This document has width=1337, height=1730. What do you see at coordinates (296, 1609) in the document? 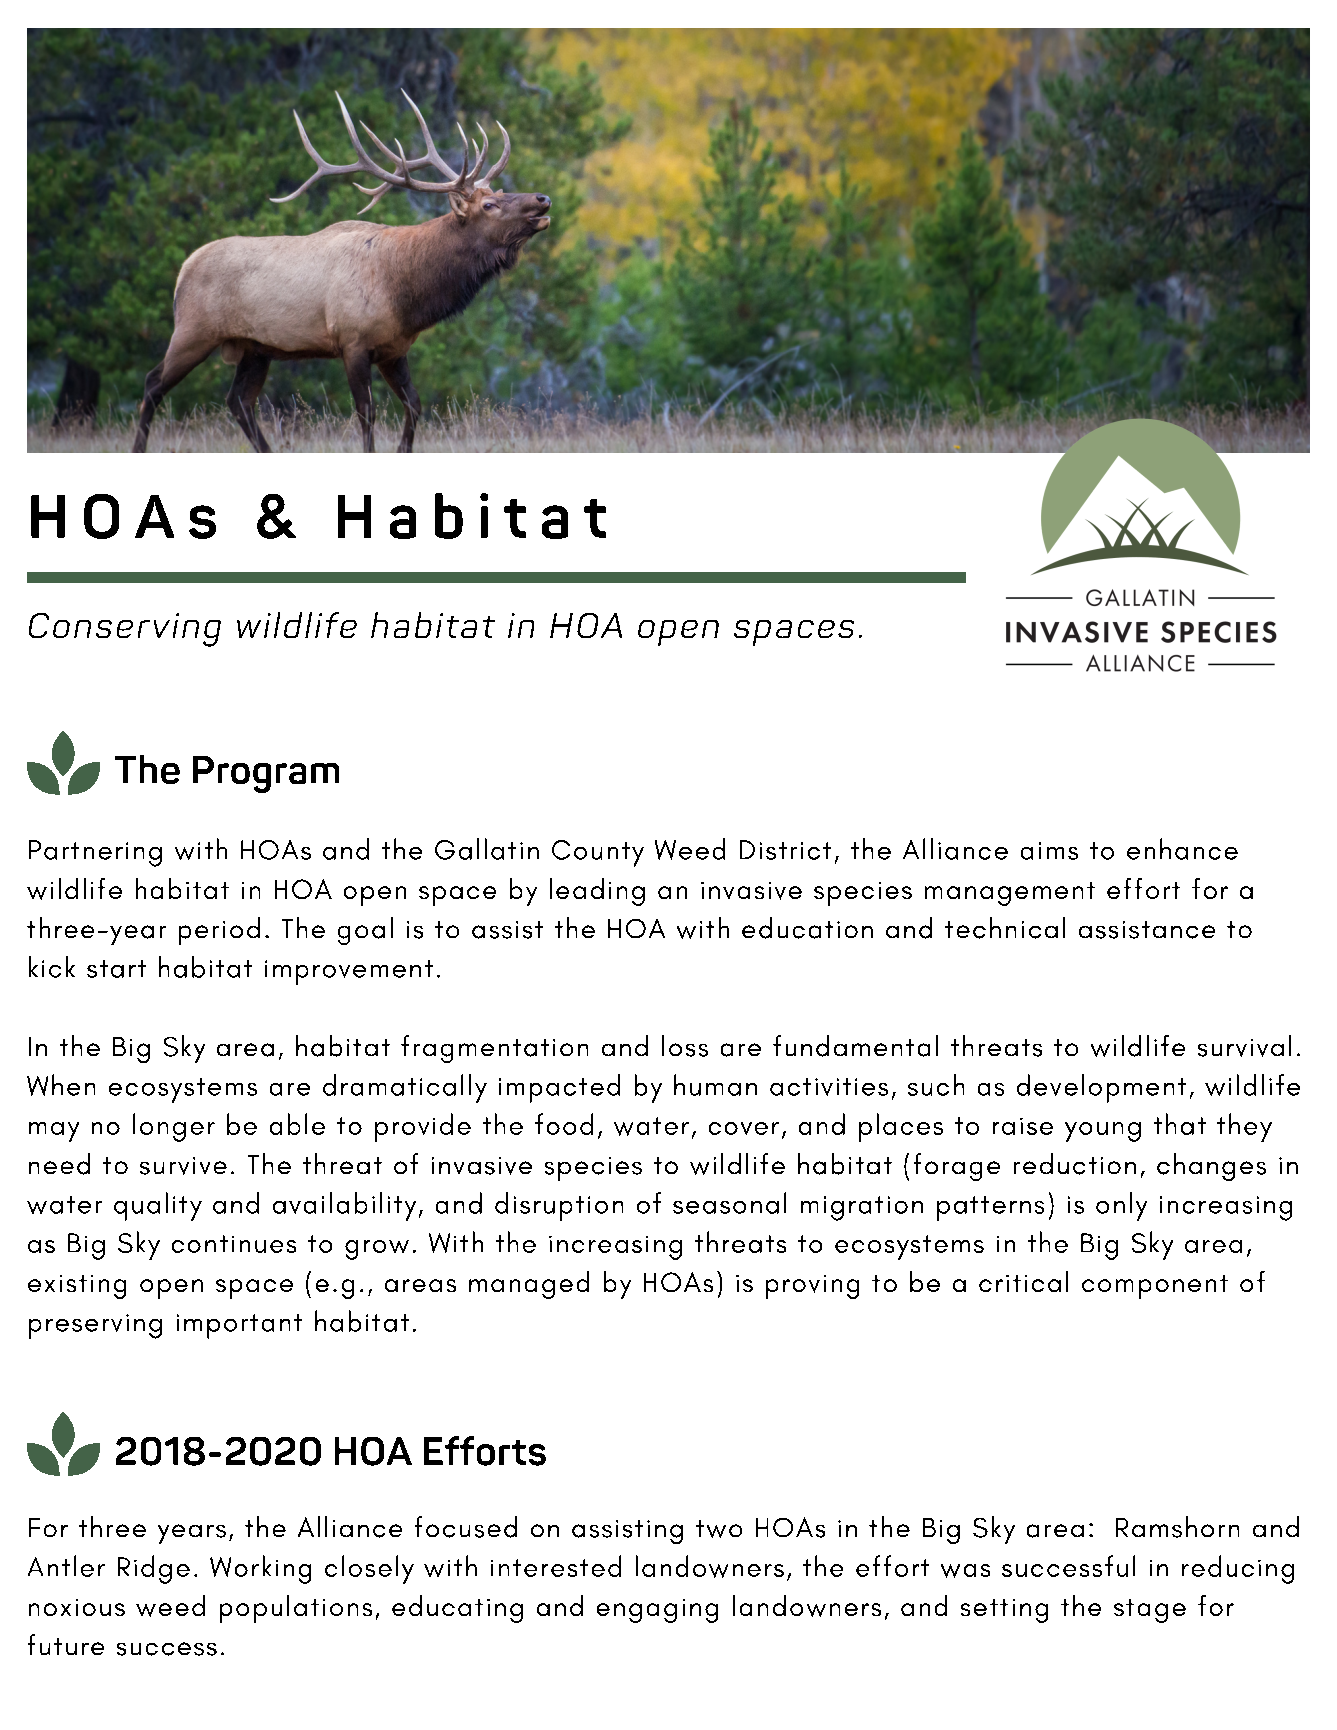
I see `populations` at bounding box center [296, 1609].
